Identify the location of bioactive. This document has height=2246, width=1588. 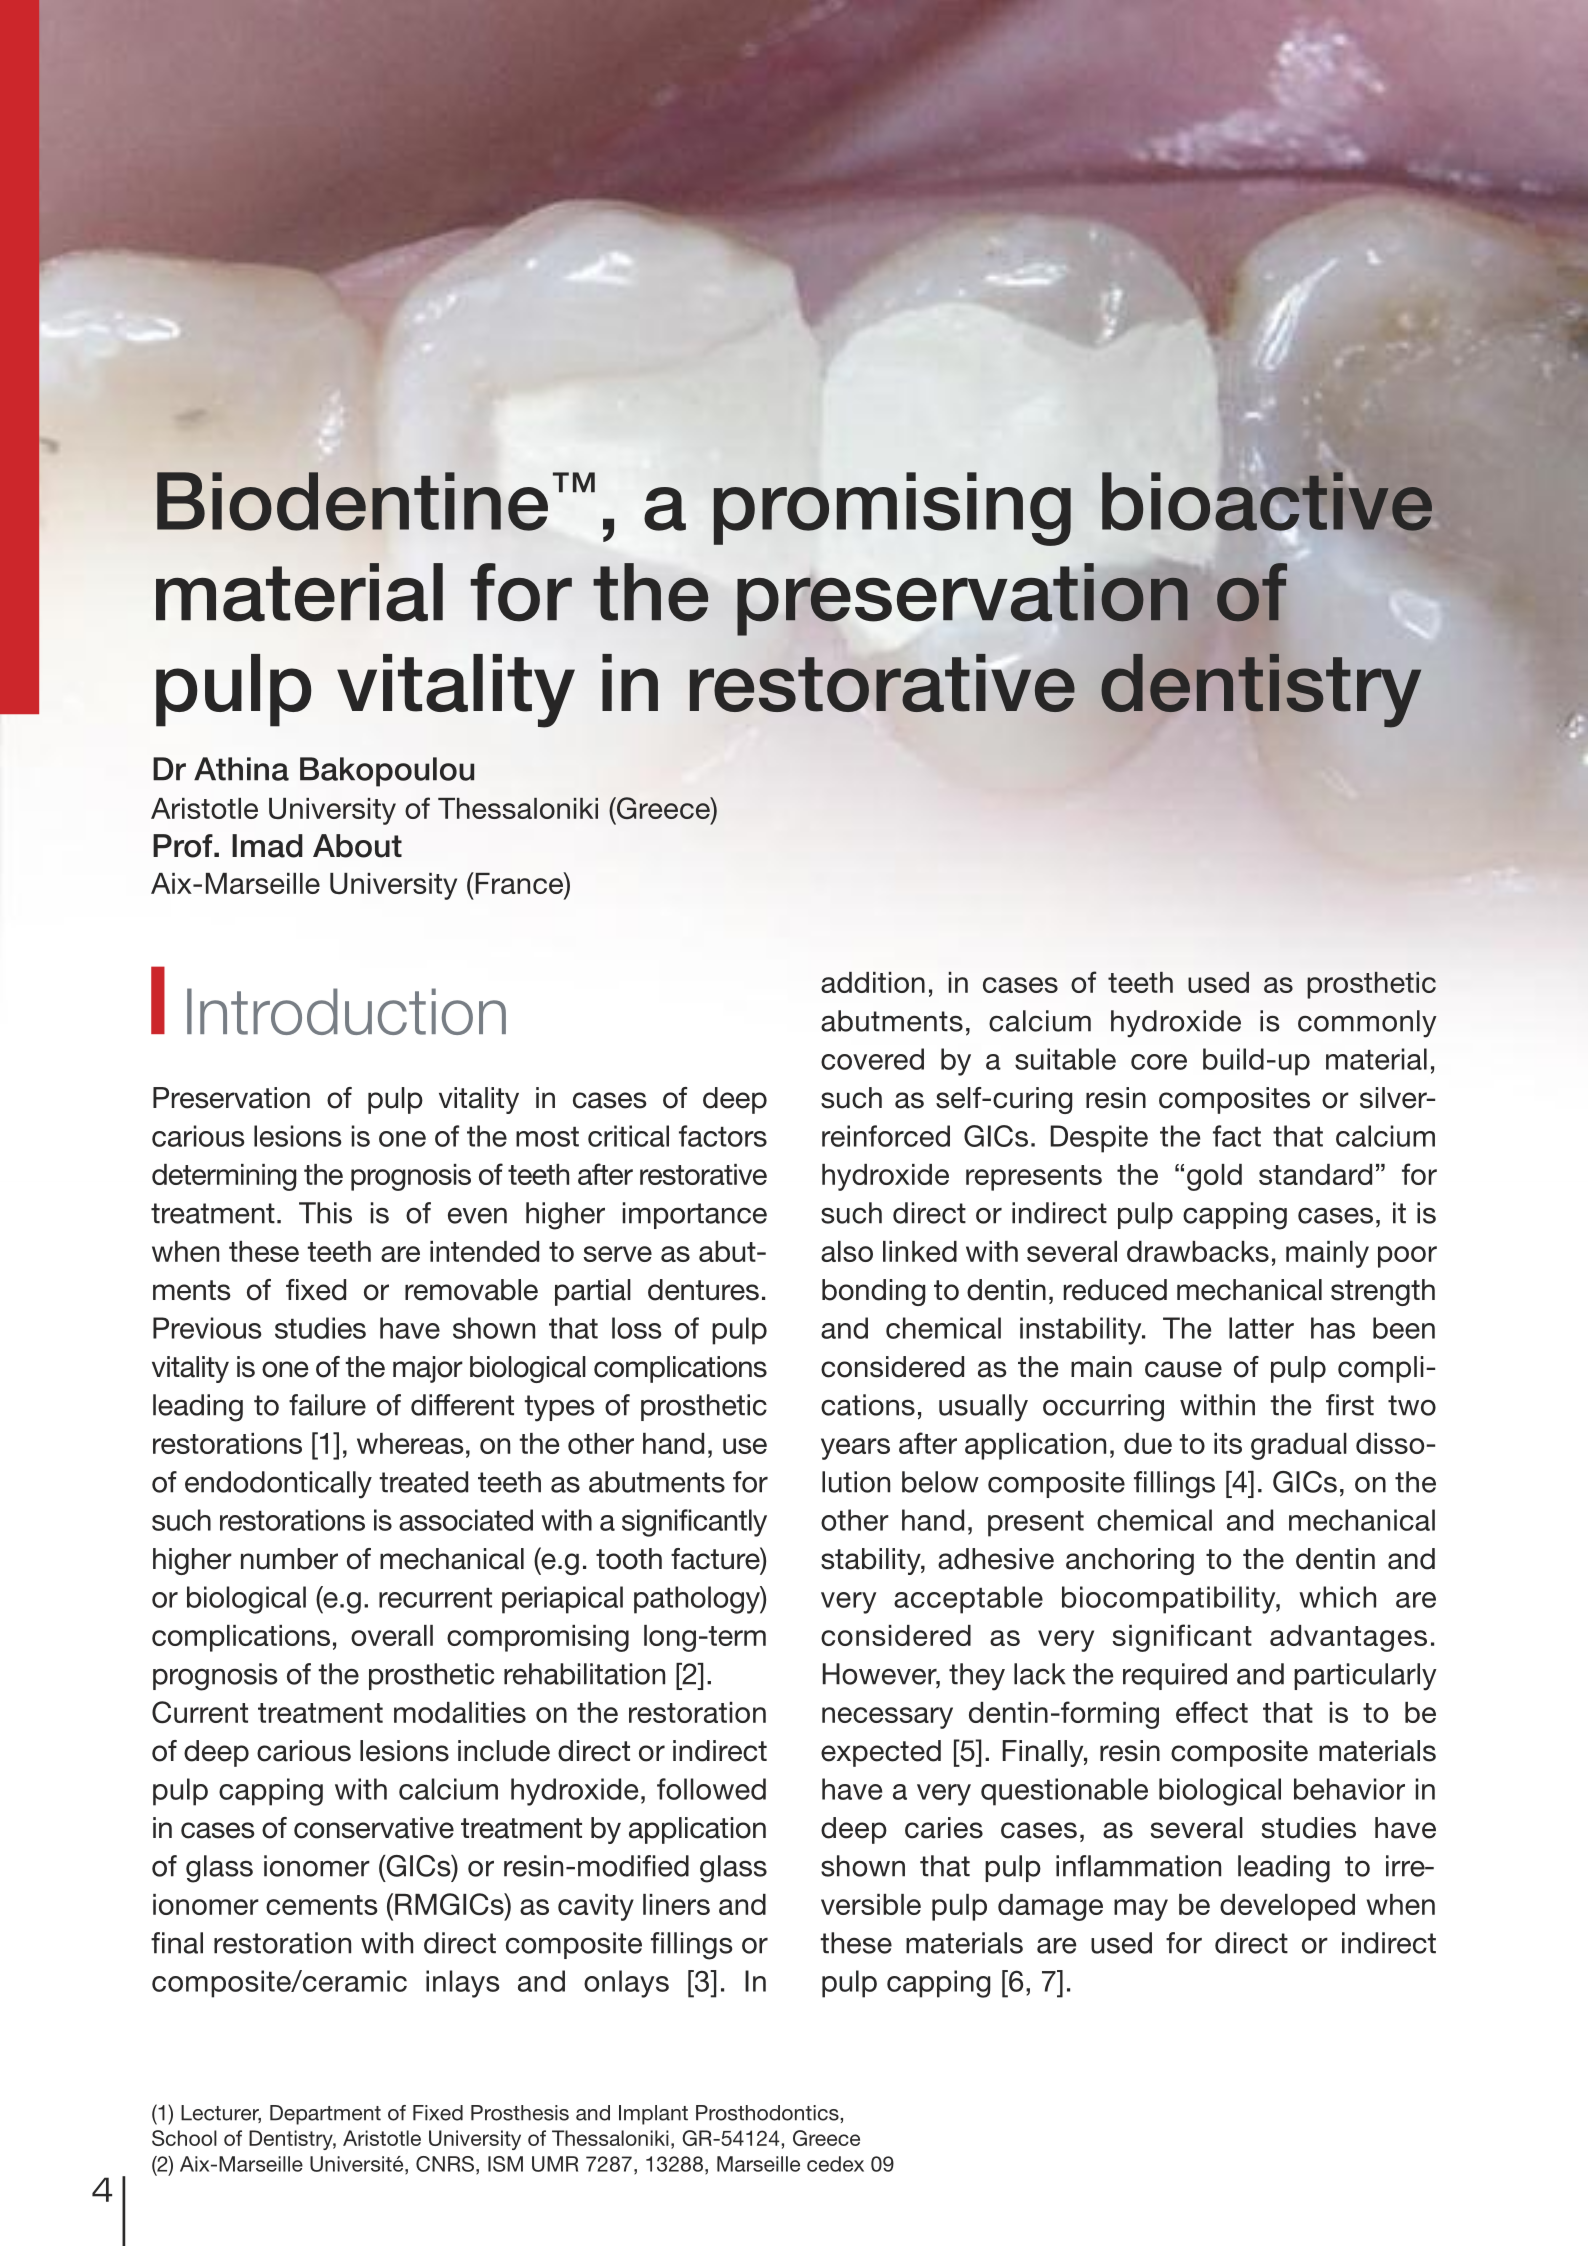
(1267, 501).
